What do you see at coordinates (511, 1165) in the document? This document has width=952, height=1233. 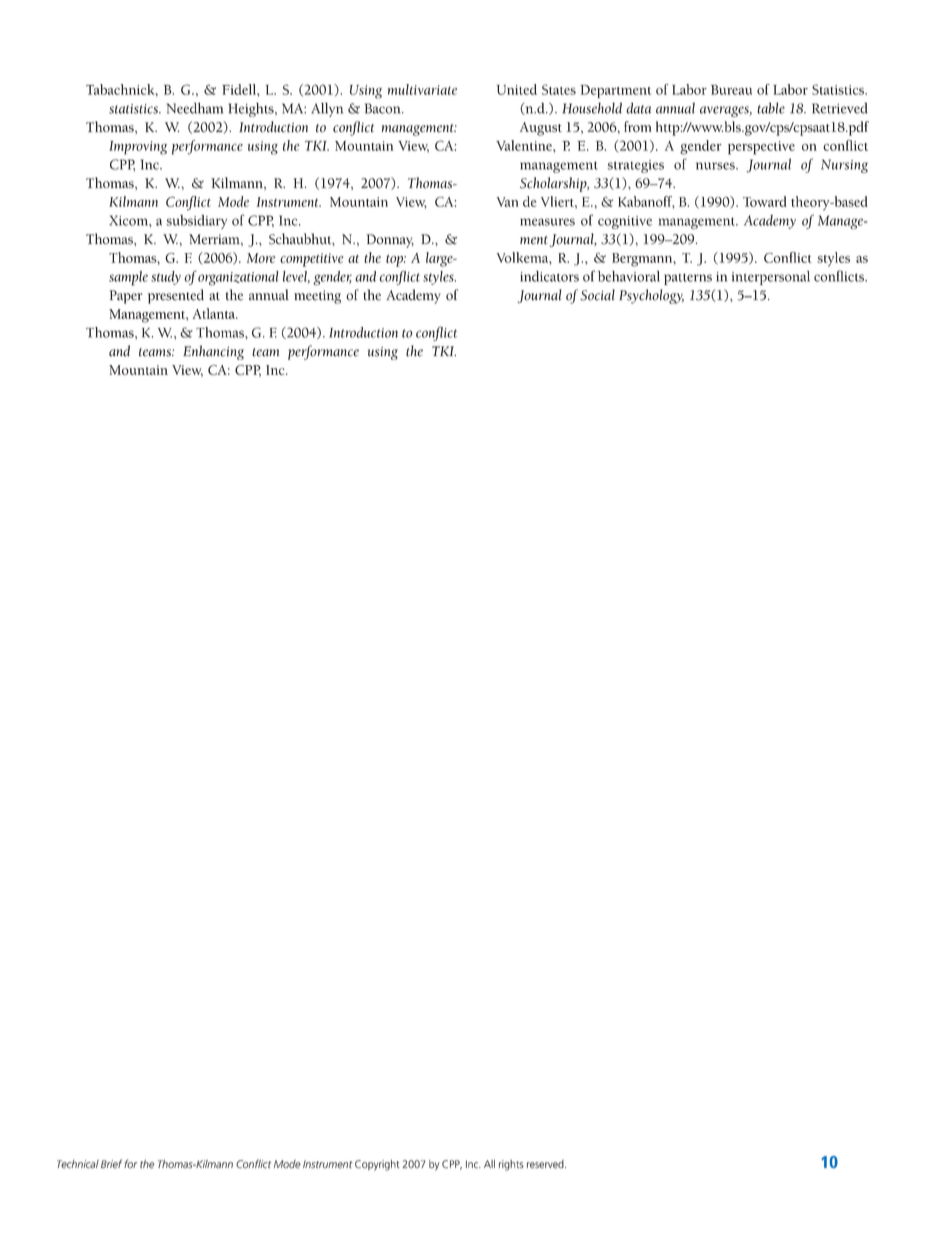 I see `rights` at bounding box center [511, 1165].
